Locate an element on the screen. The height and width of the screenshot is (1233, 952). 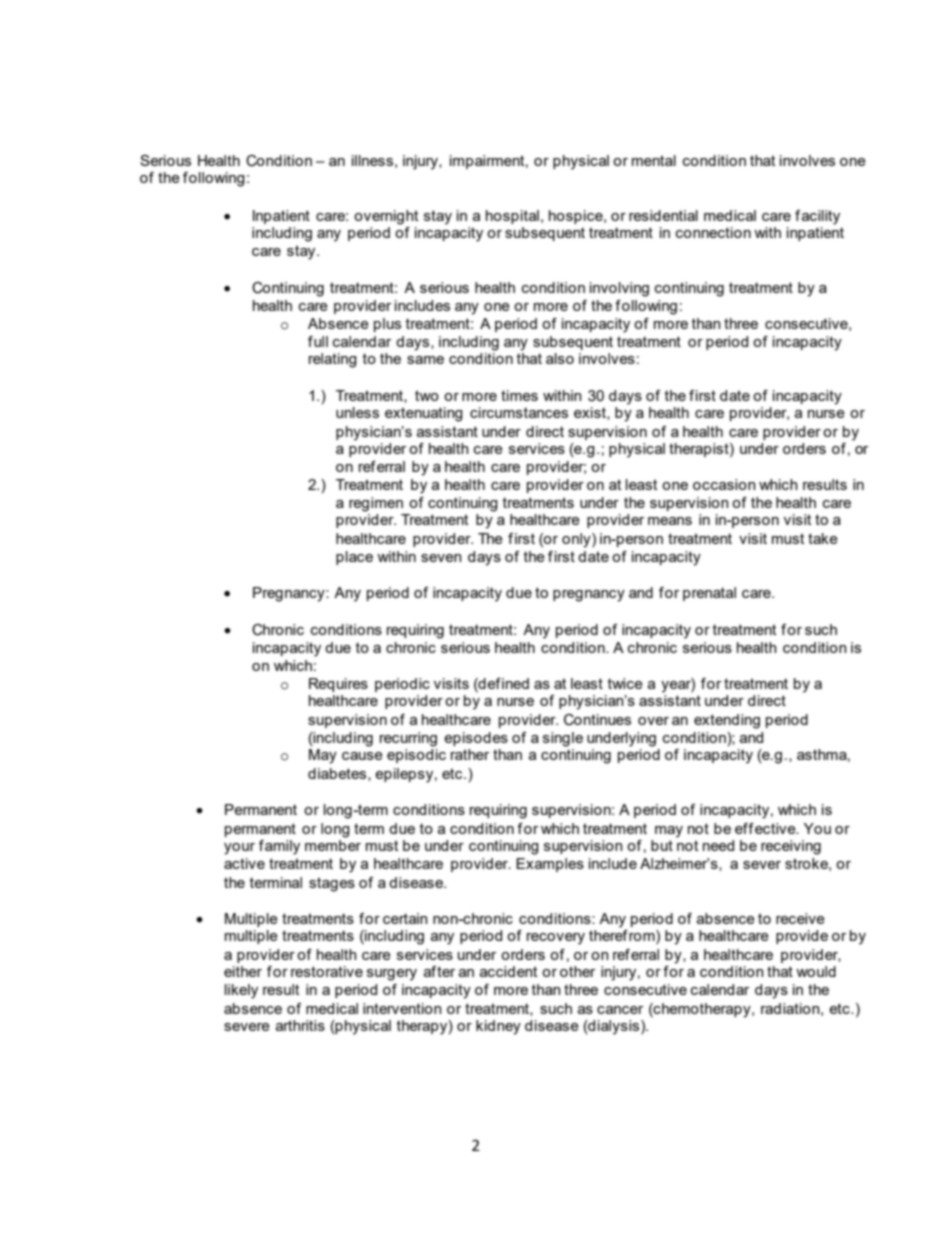
connection is located at coordinates (713, 232).
